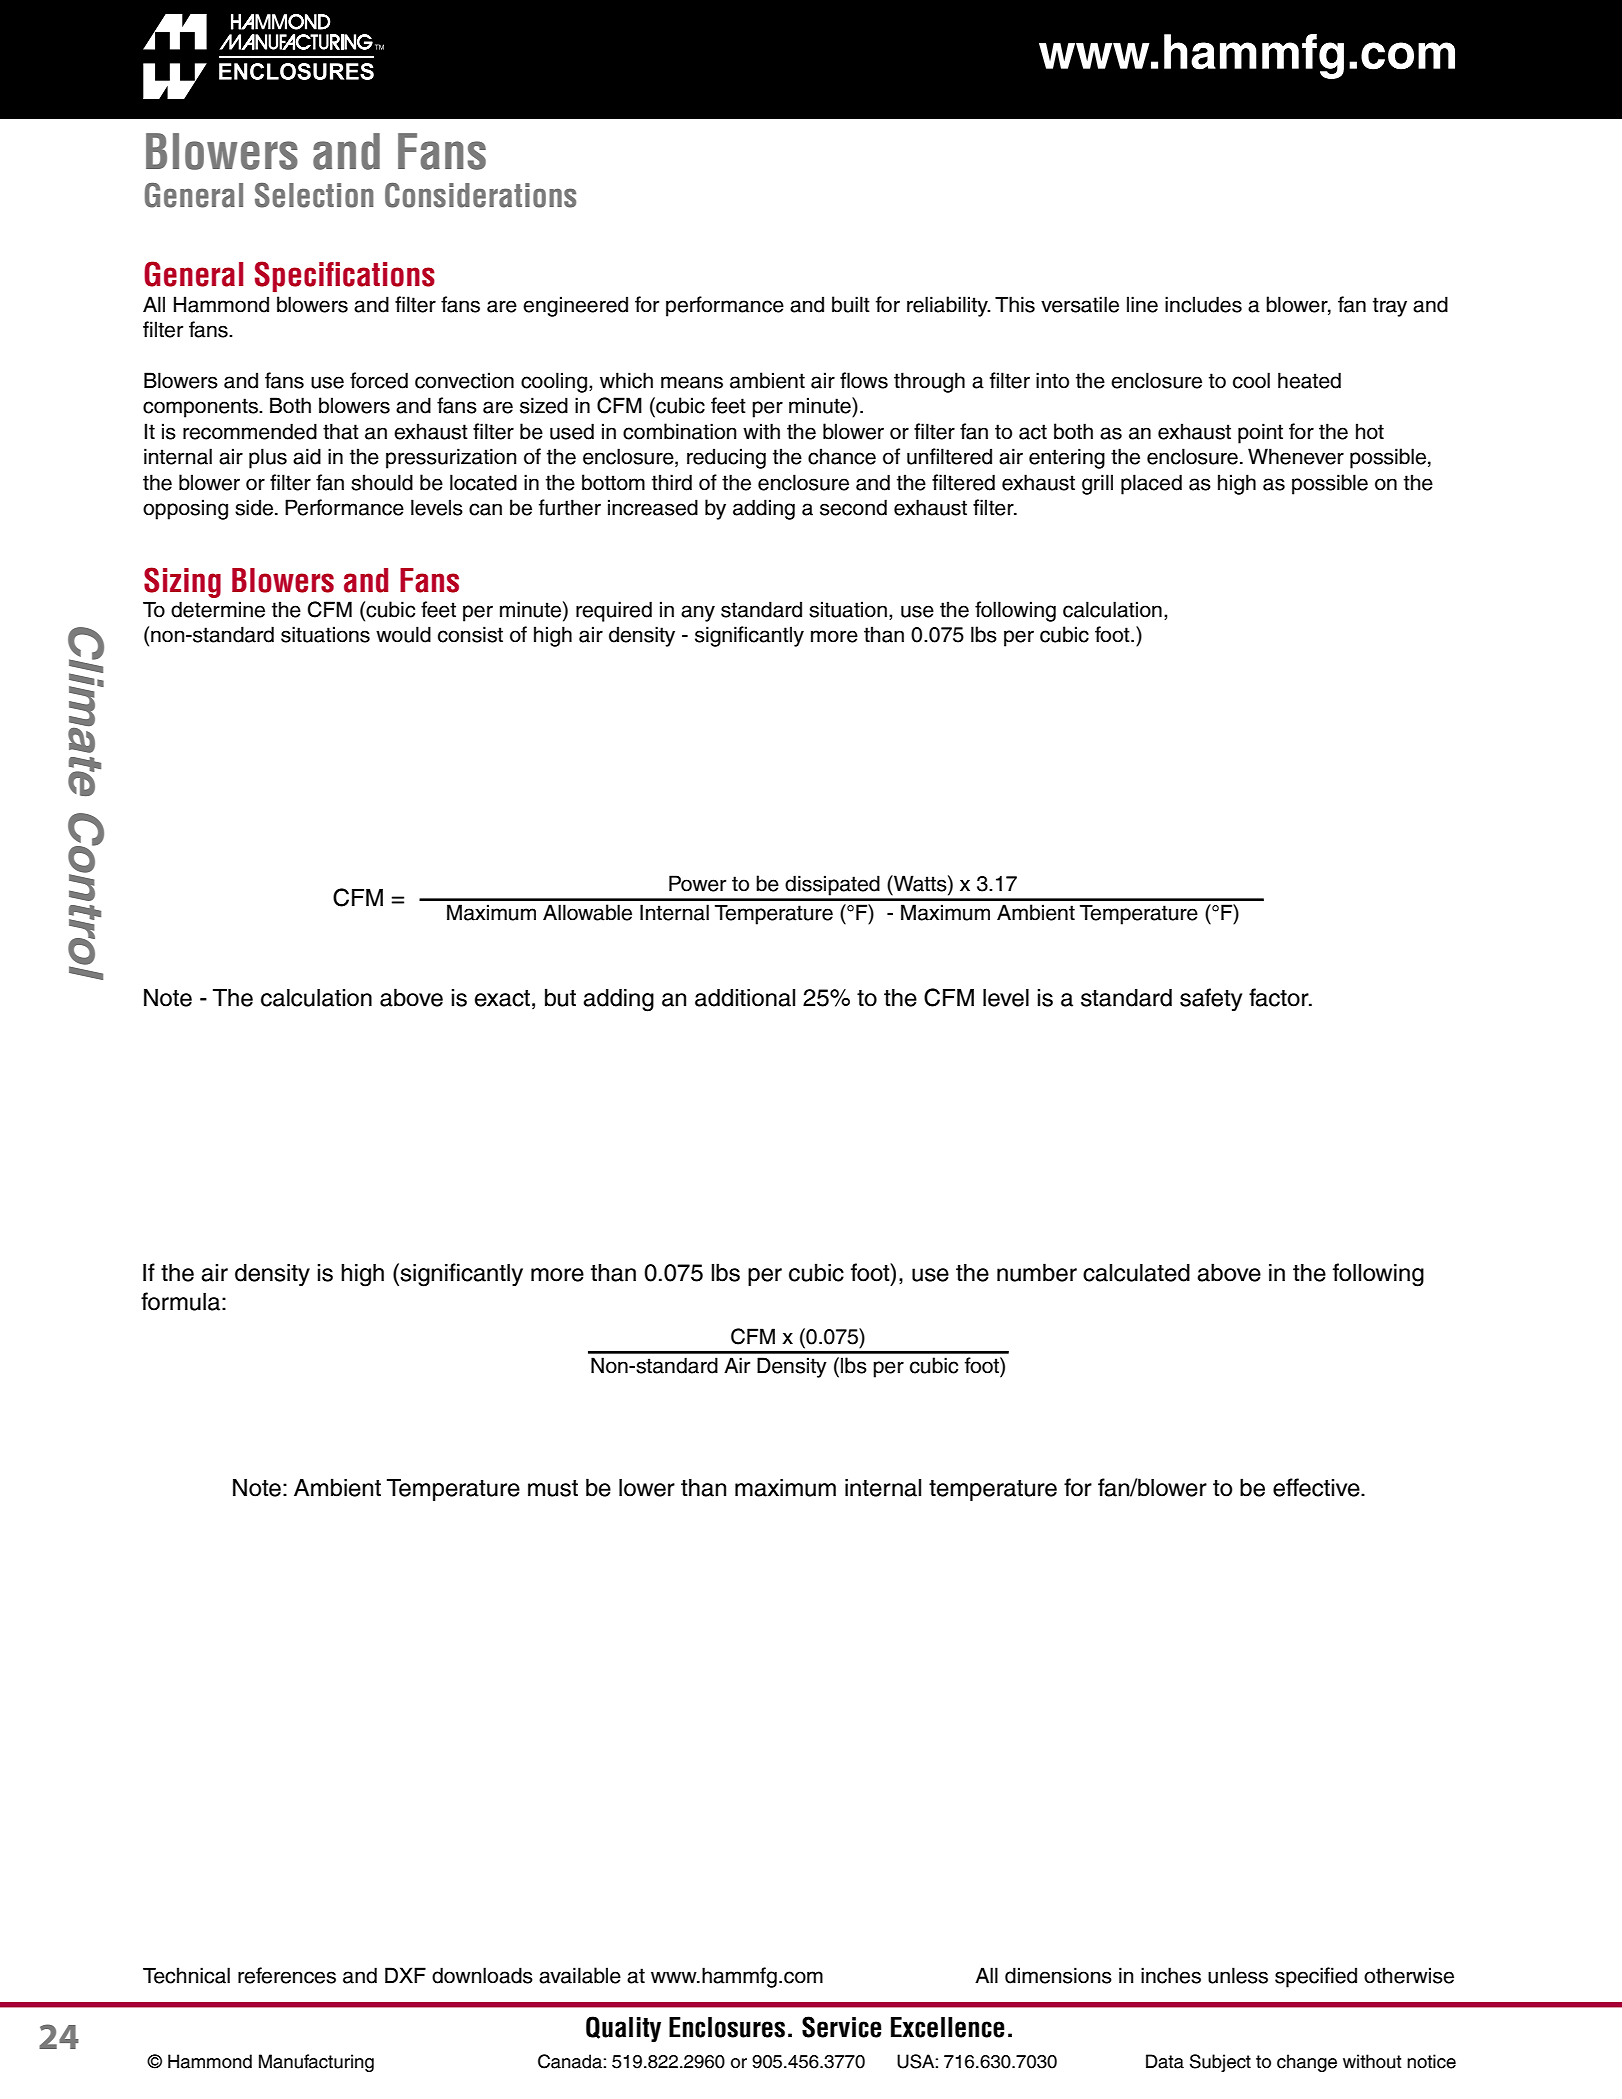 Image resolution: width=1622 pixels, height=2099 pixels. I want to click on number, so click(1037, 1272).
